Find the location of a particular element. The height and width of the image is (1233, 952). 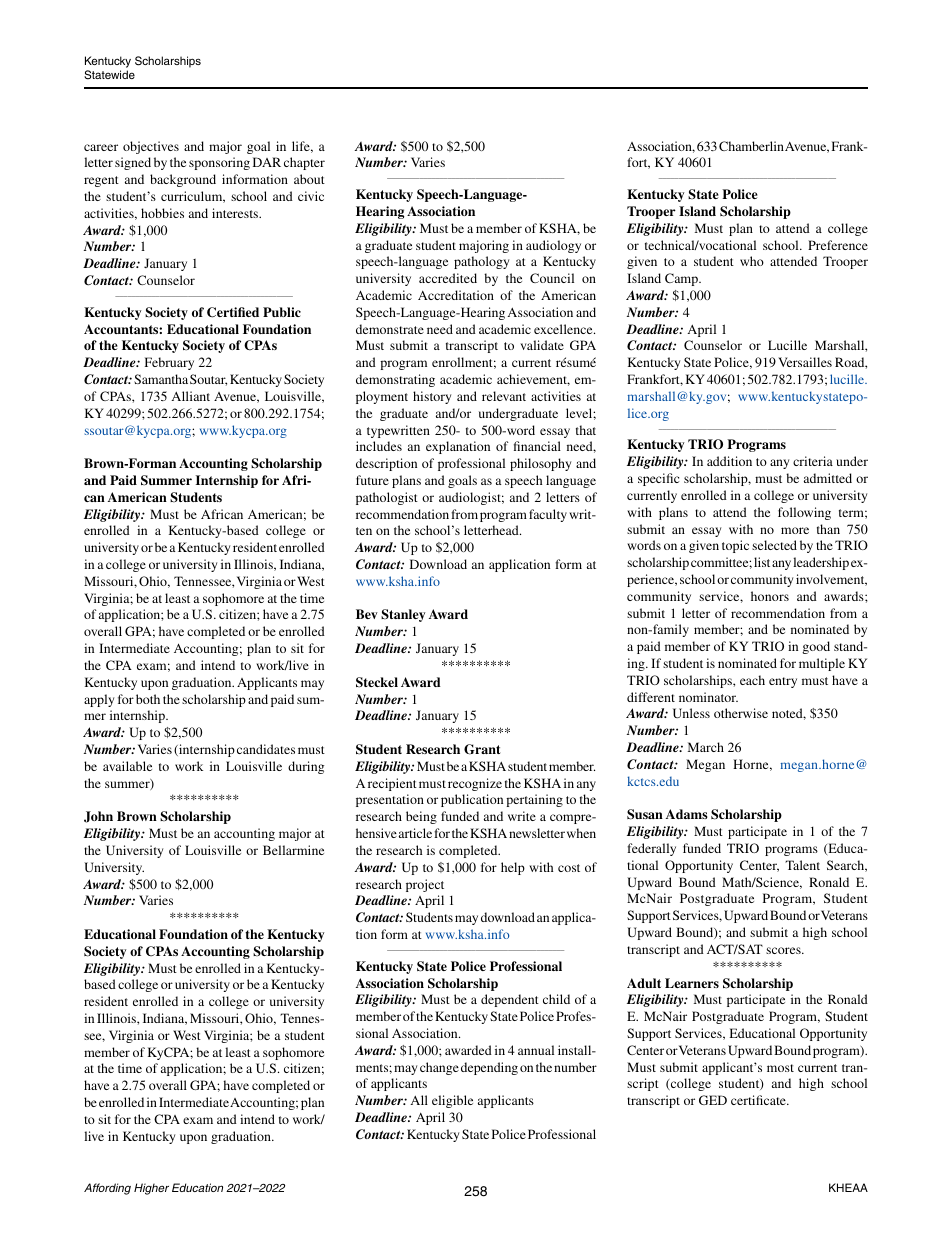

list is located at coordinates (762, 562).
